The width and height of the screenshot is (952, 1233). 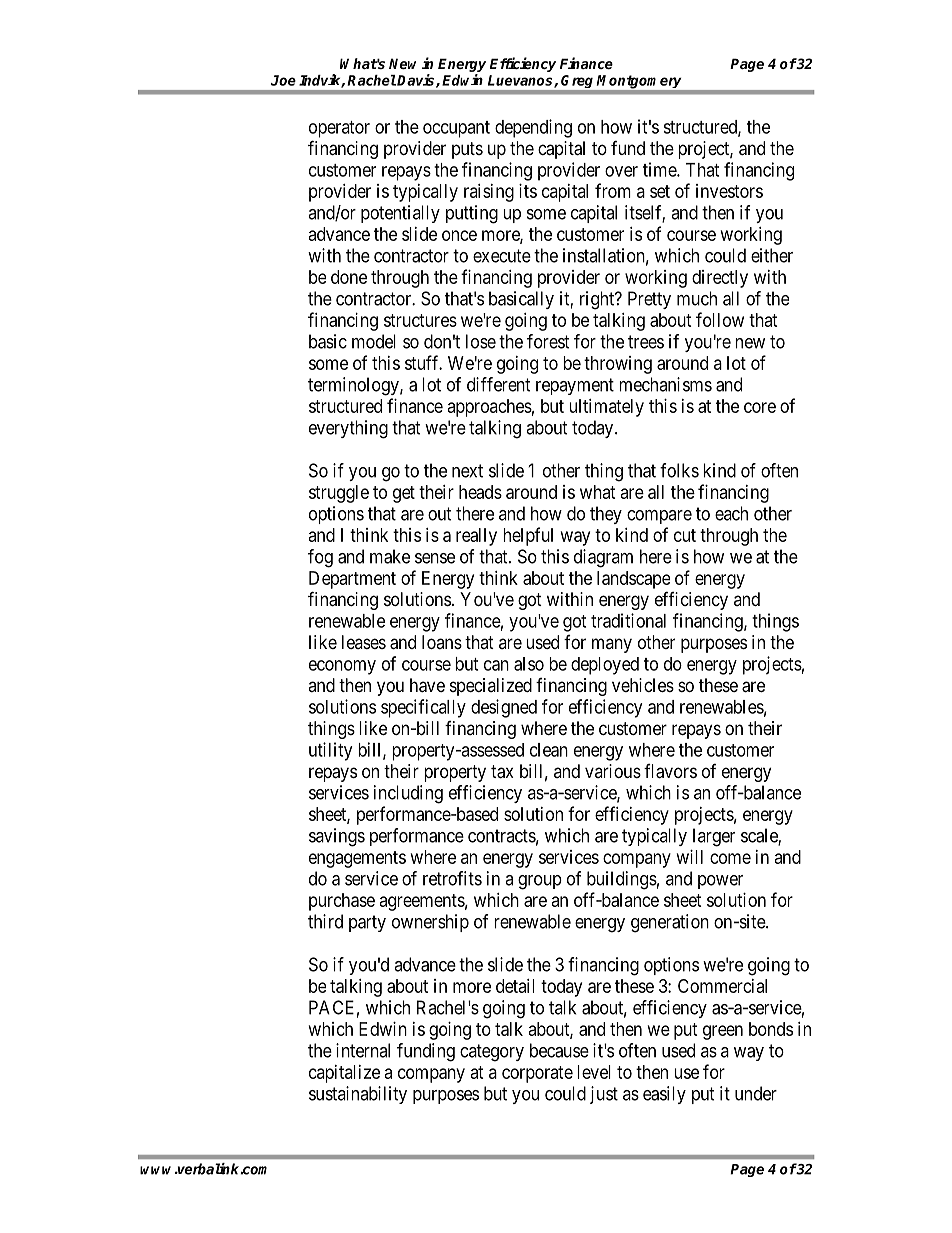 I want to click on forest, so click(x=548, y=341).
